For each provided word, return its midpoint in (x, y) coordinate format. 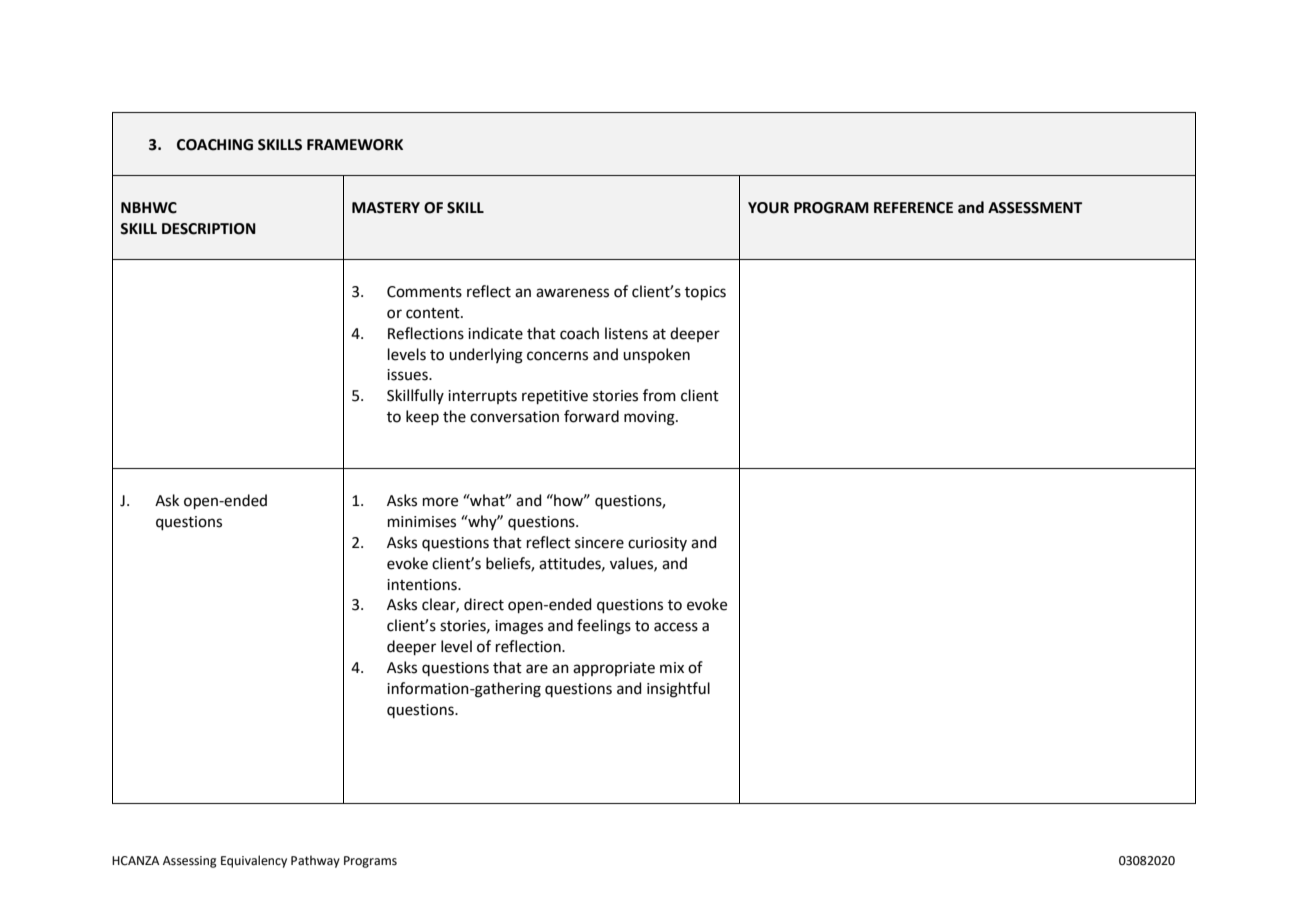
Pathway (315, 861)
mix (672, 667)
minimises (422, 522)
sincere (599, 543)
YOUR (768, 208)
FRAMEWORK (355, 145)
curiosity (657, 544)
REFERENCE (913, 208)
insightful (678, 690)
